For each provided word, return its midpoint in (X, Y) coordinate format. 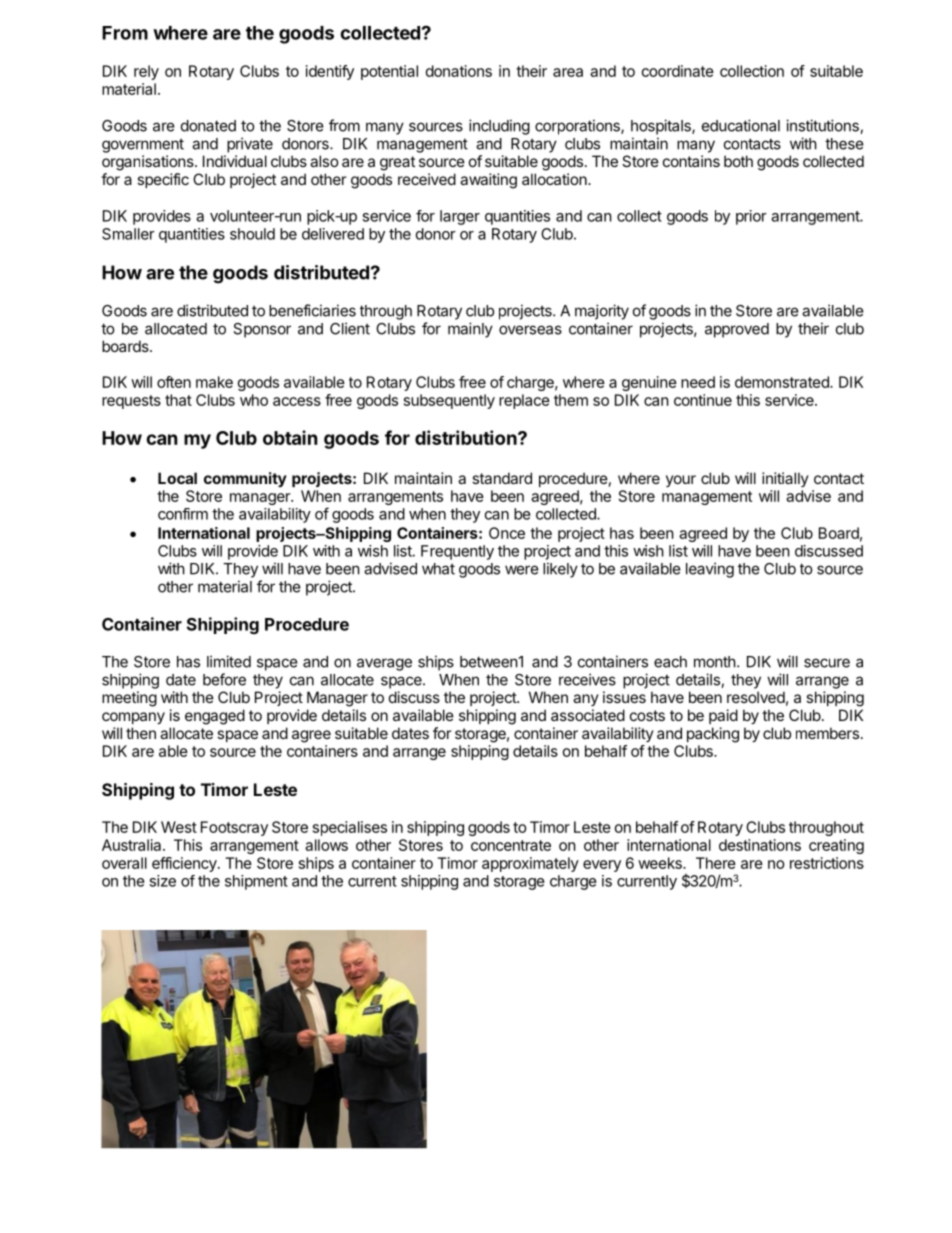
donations (459, 71)
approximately (530, 864)
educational (741, 125)
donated (208, 126)
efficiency (184, 864)
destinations (760, 845)
